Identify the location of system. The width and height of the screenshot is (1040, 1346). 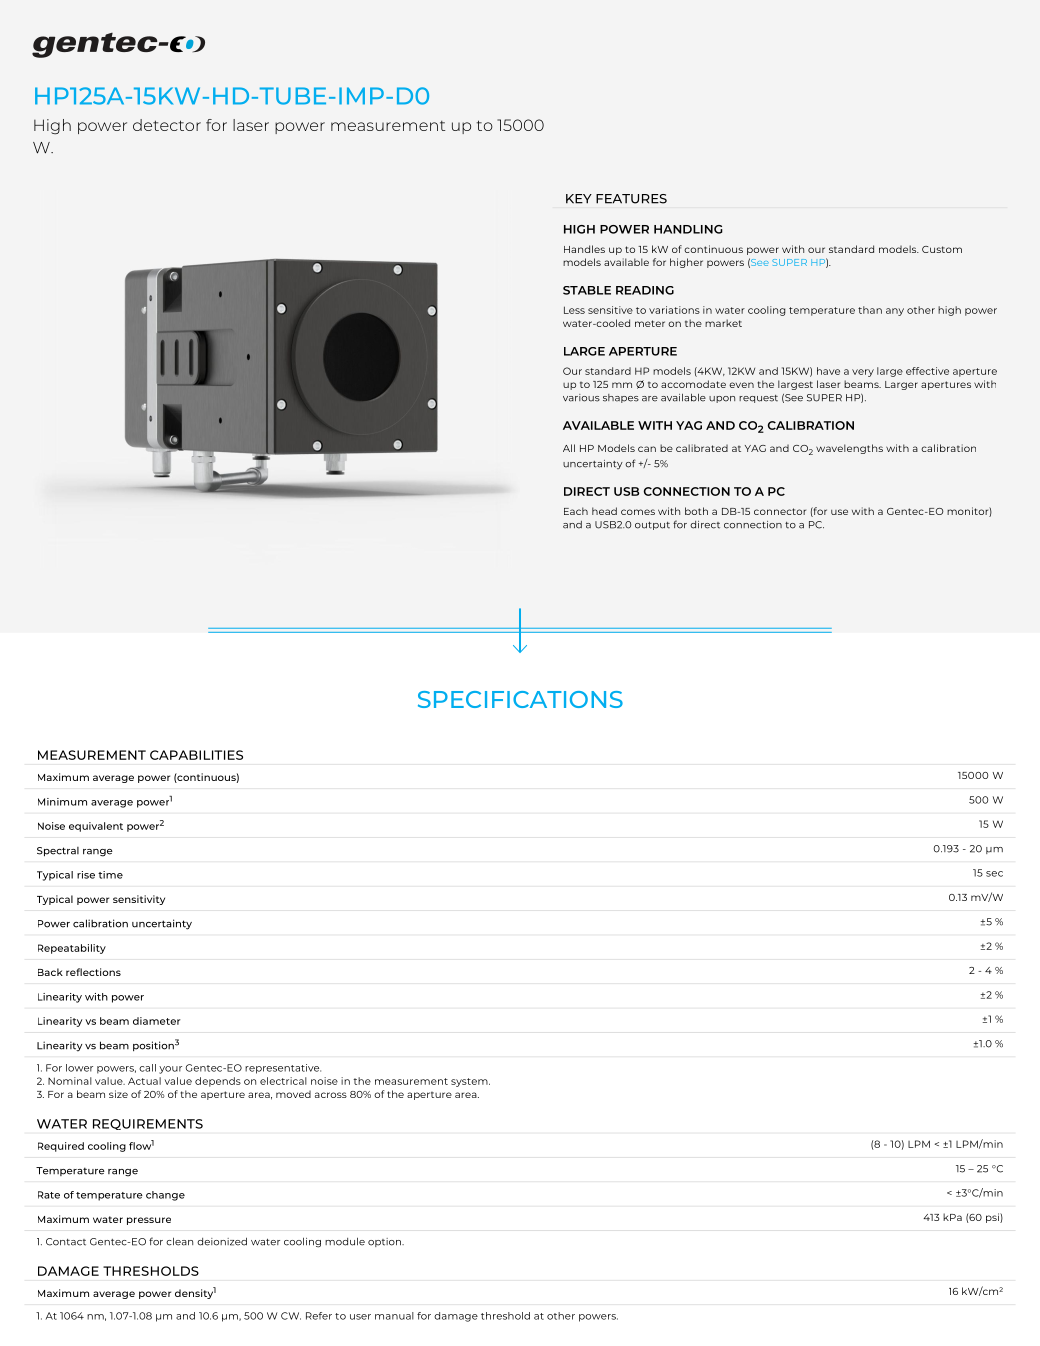
(470, 1082).
